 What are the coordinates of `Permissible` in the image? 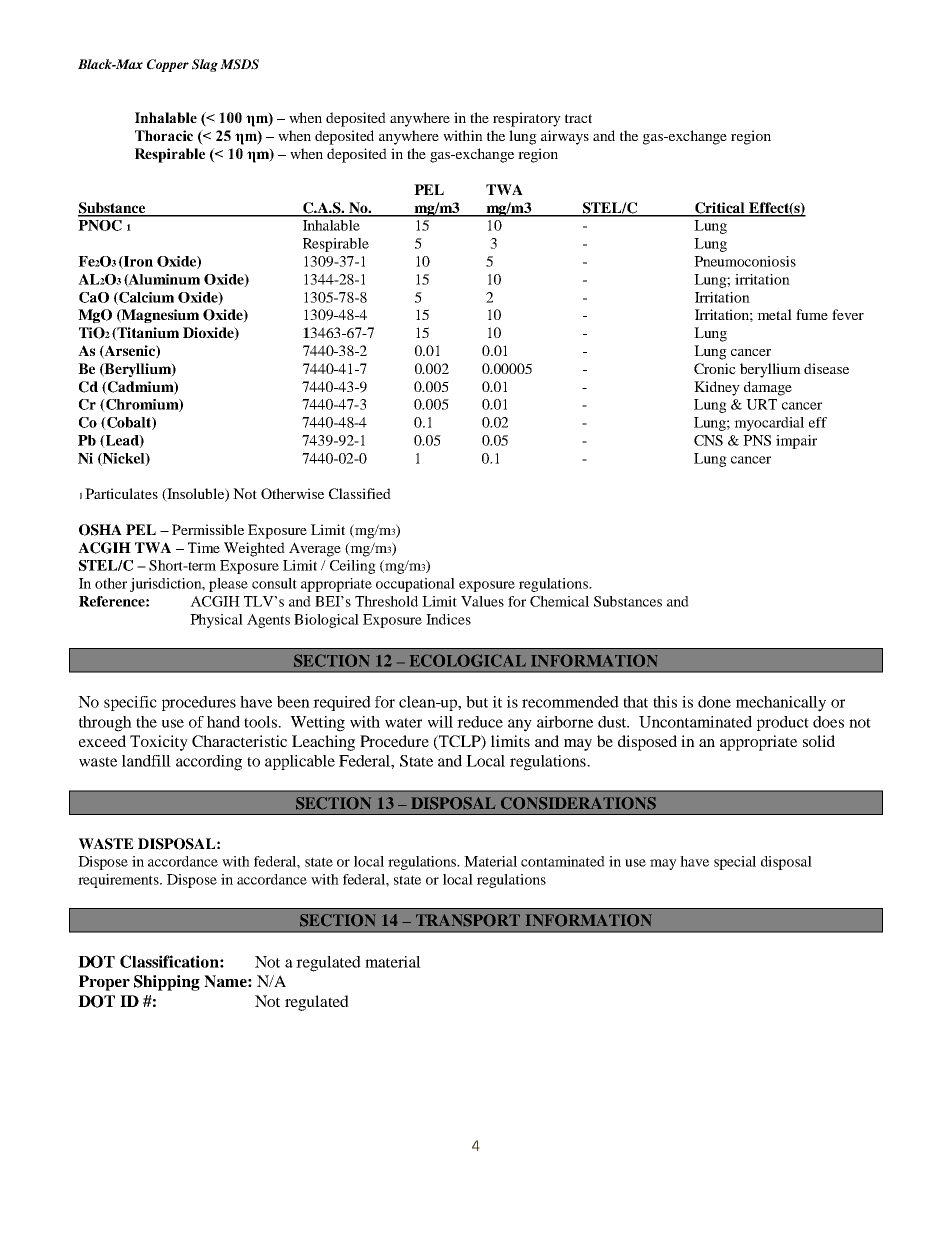 It's located at (208, 529).
